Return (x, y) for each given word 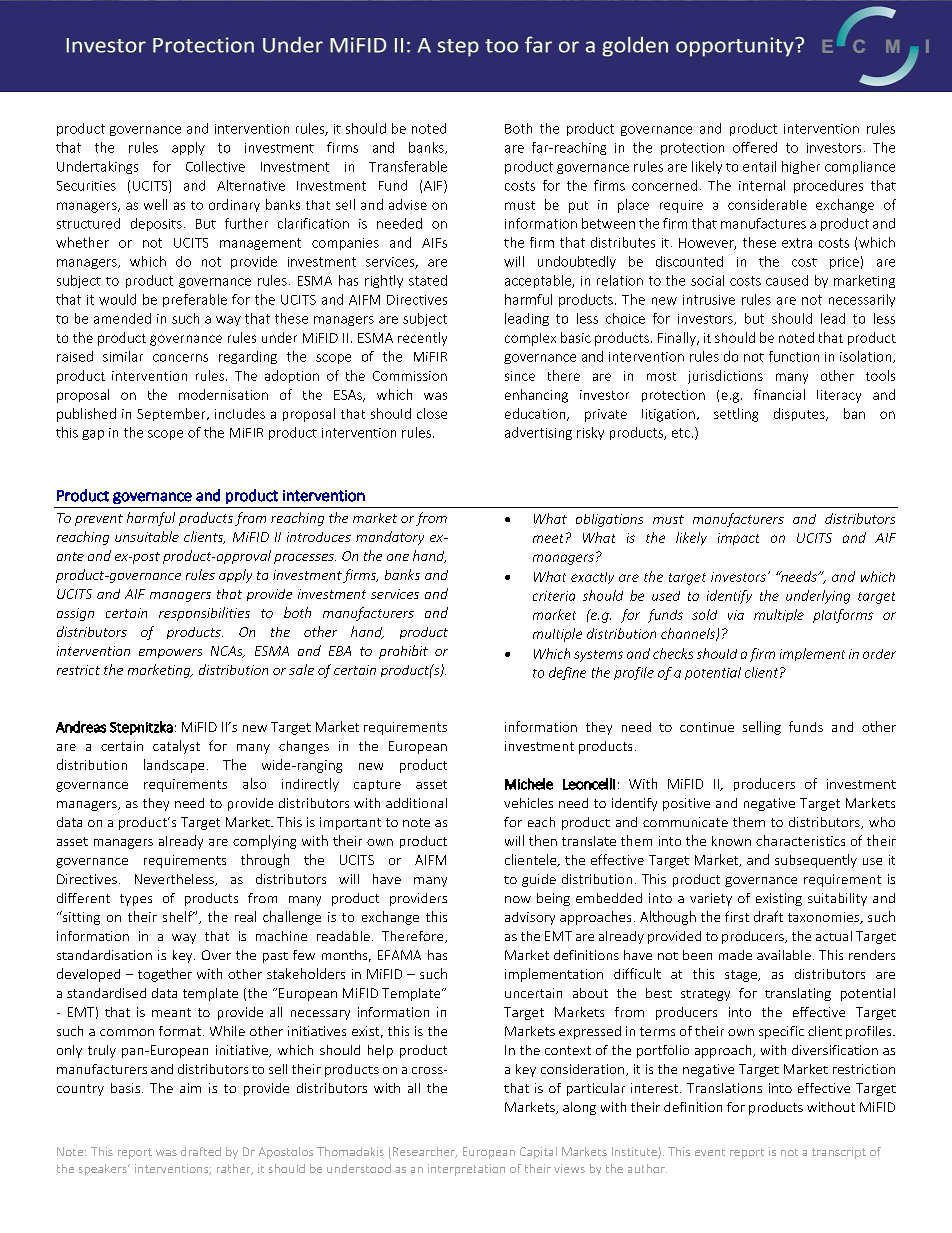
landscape (174, 766)
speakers (104, 1169)
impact (738, 539)
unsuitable (147, 536)
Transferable (408, 166)
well (155, 204)
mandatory (390, 538)
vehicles (528, 803)
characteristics (800, 840)
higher (801, 167)
